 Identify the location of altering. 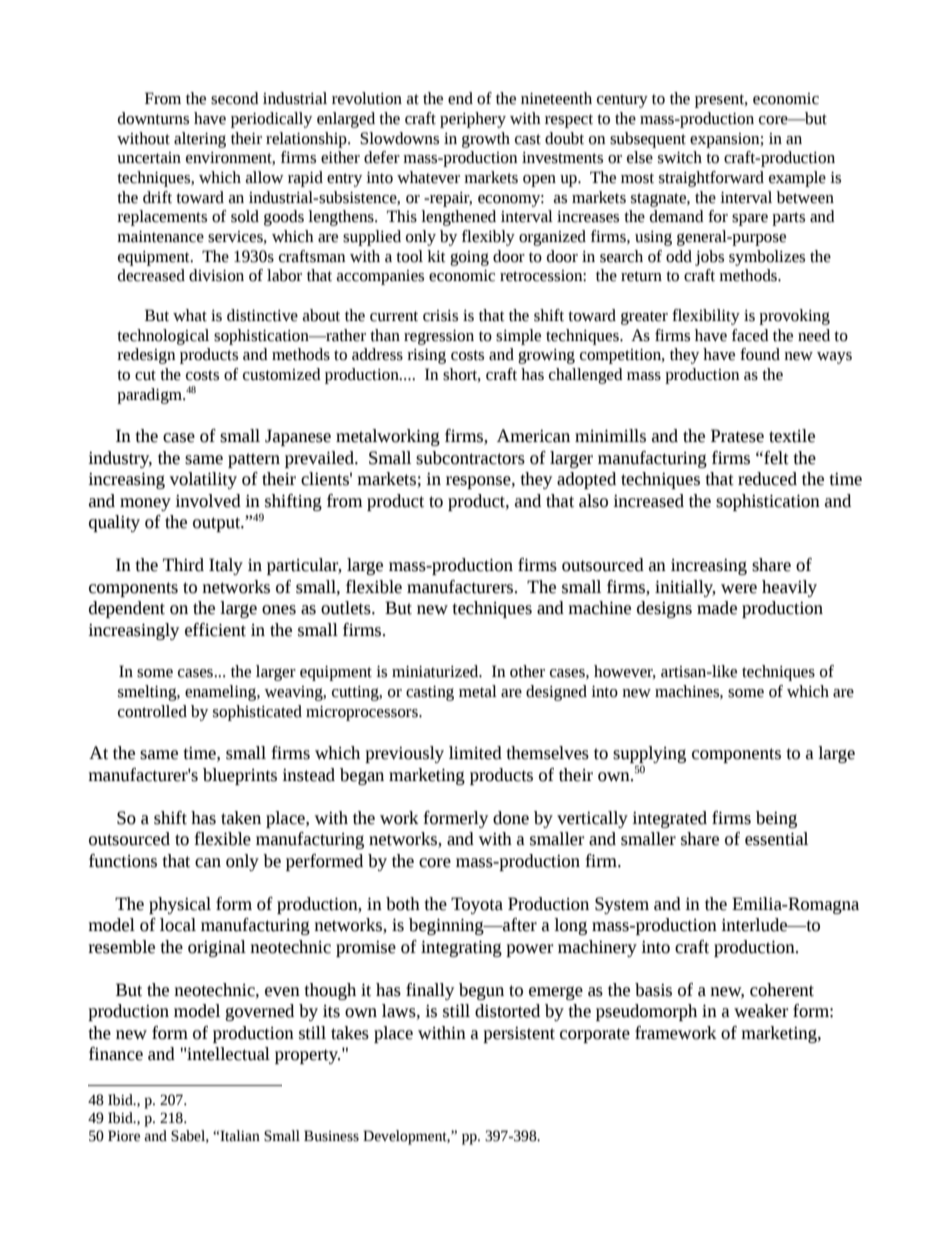
(200, 140).
